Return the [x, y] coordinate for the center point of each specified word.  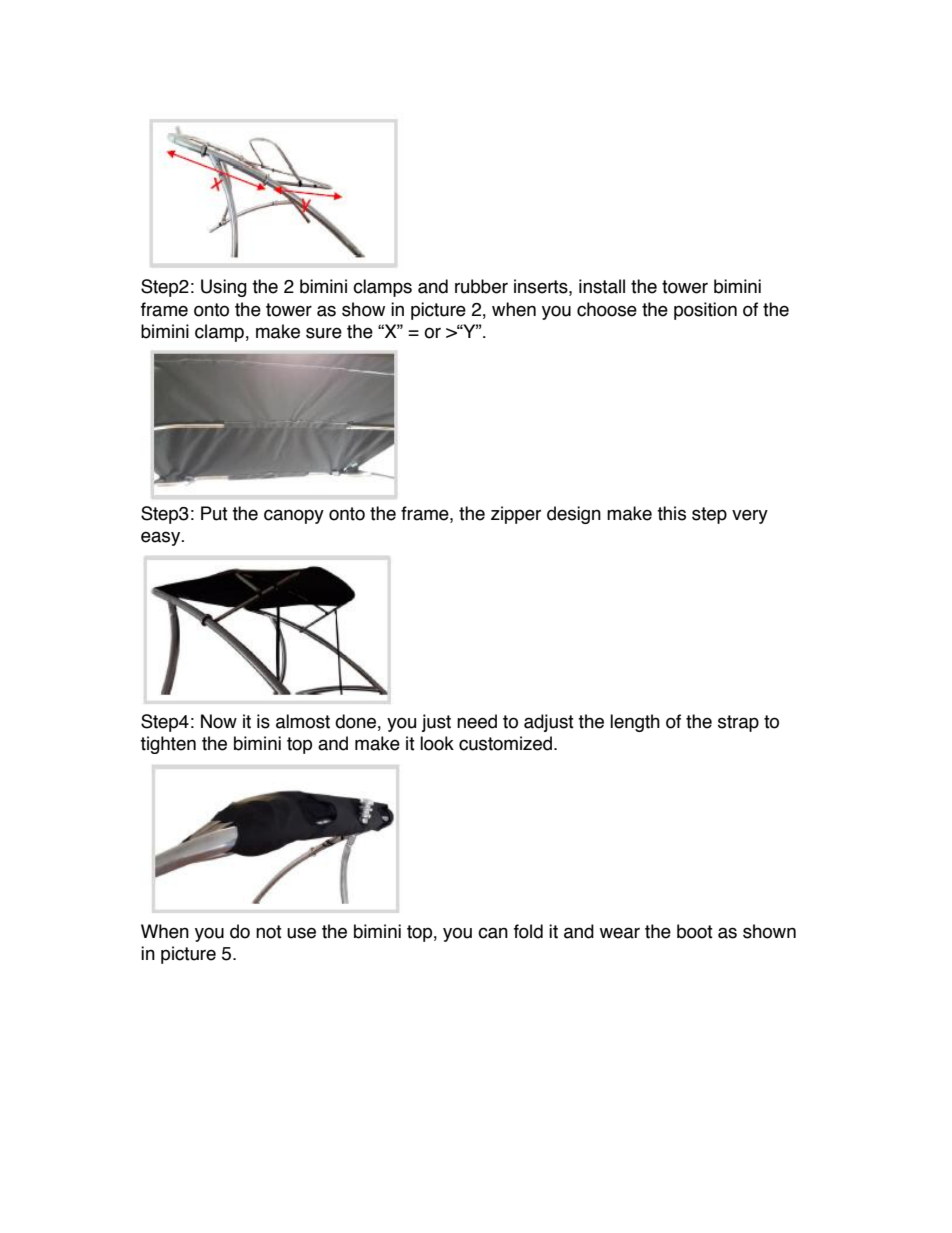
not [269, 932]
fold [528, 931]
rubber [481, 286]
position [705, 311]
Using [224, 288]
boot [695, 931]
